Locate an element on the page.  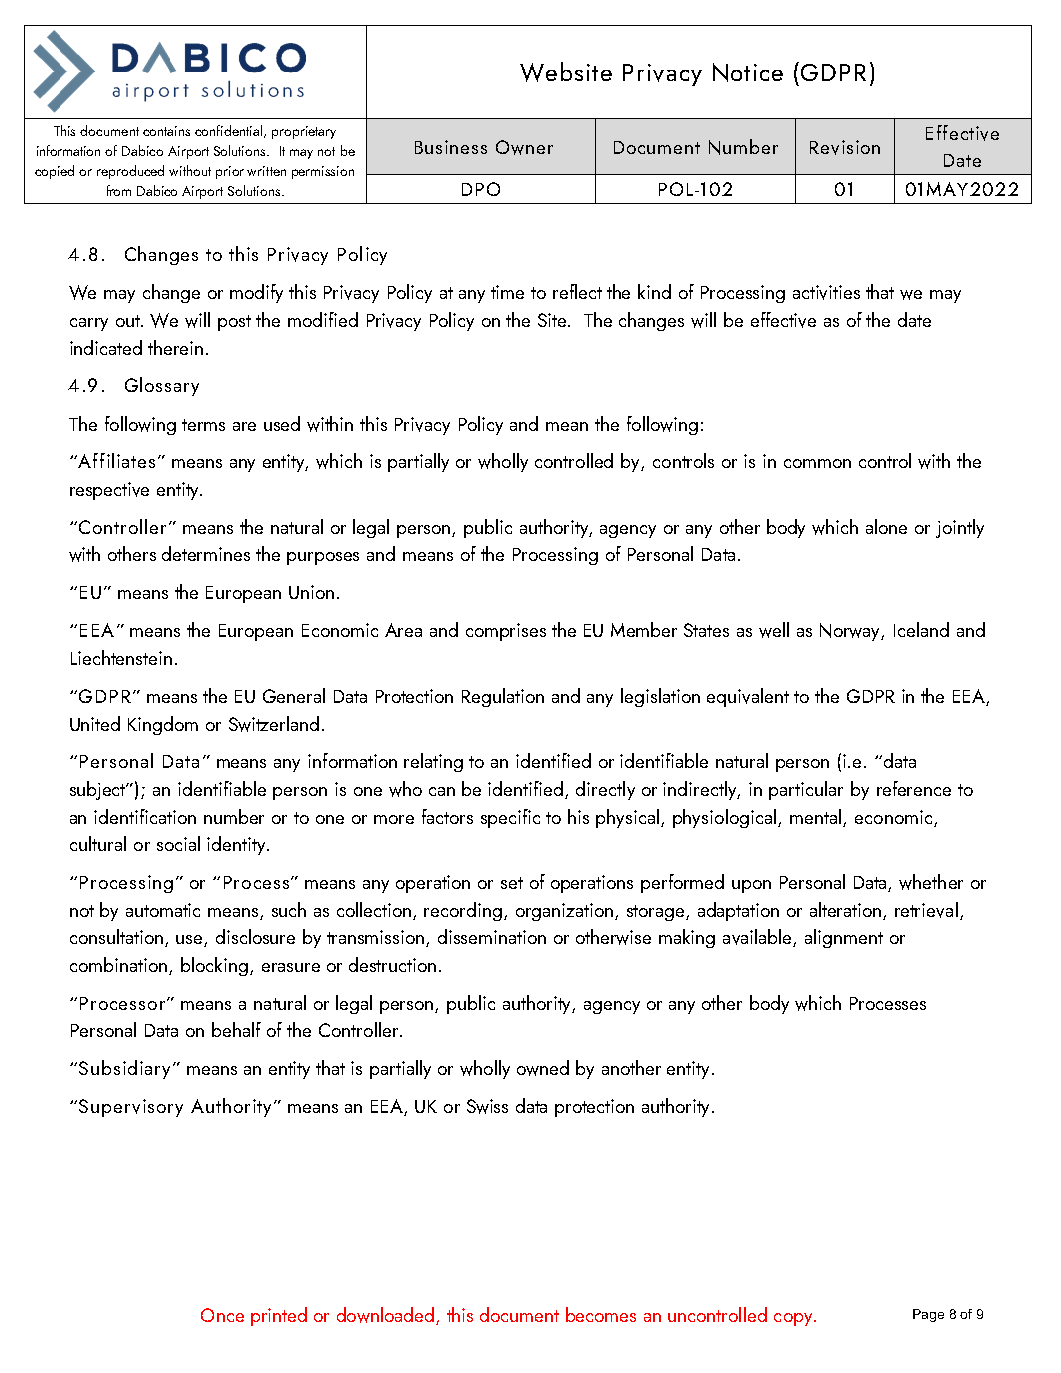
Revision is located at coordinates (845, 147).
